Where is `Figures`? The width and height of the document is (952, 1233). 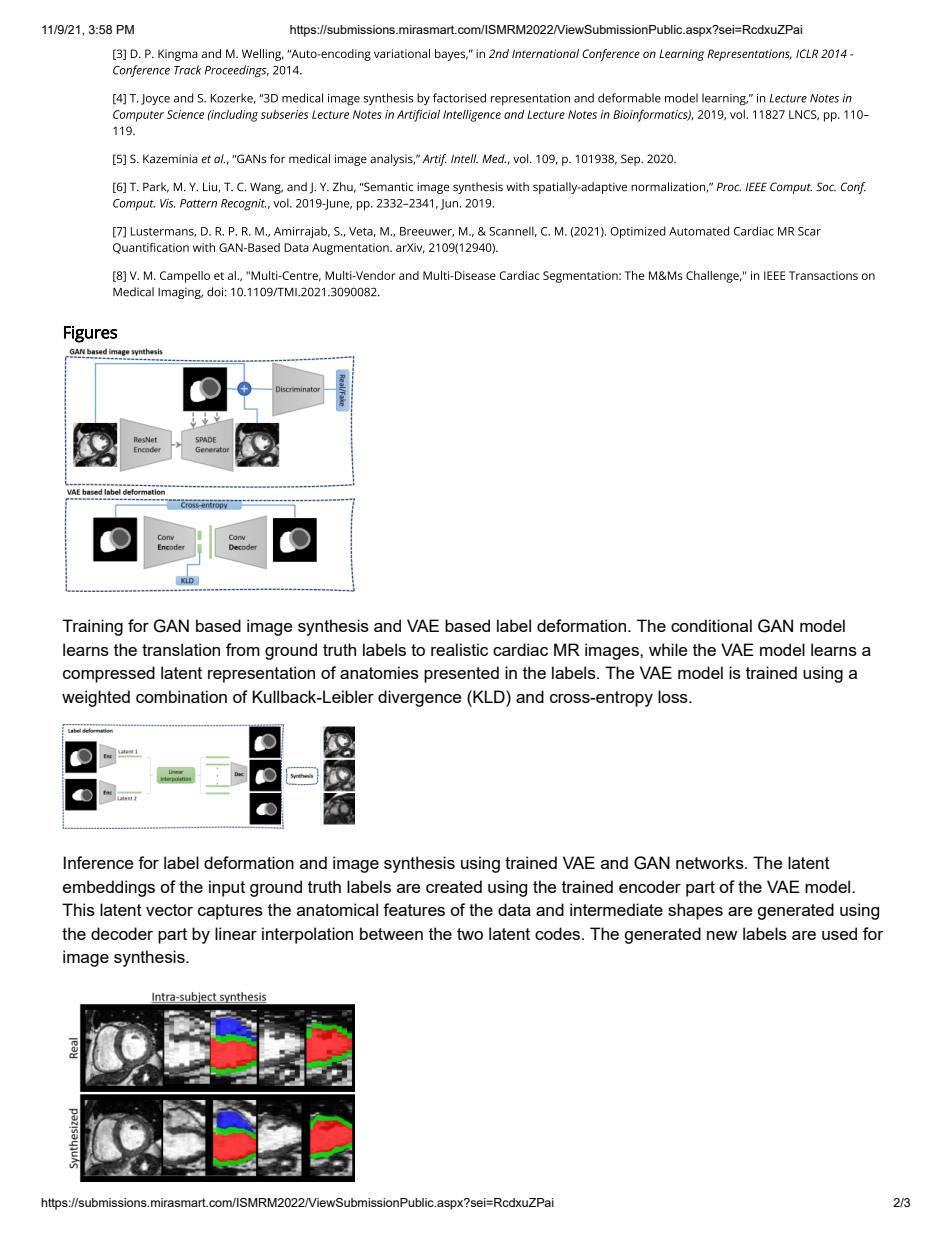
Figures is located at coordinates (90, 334).
